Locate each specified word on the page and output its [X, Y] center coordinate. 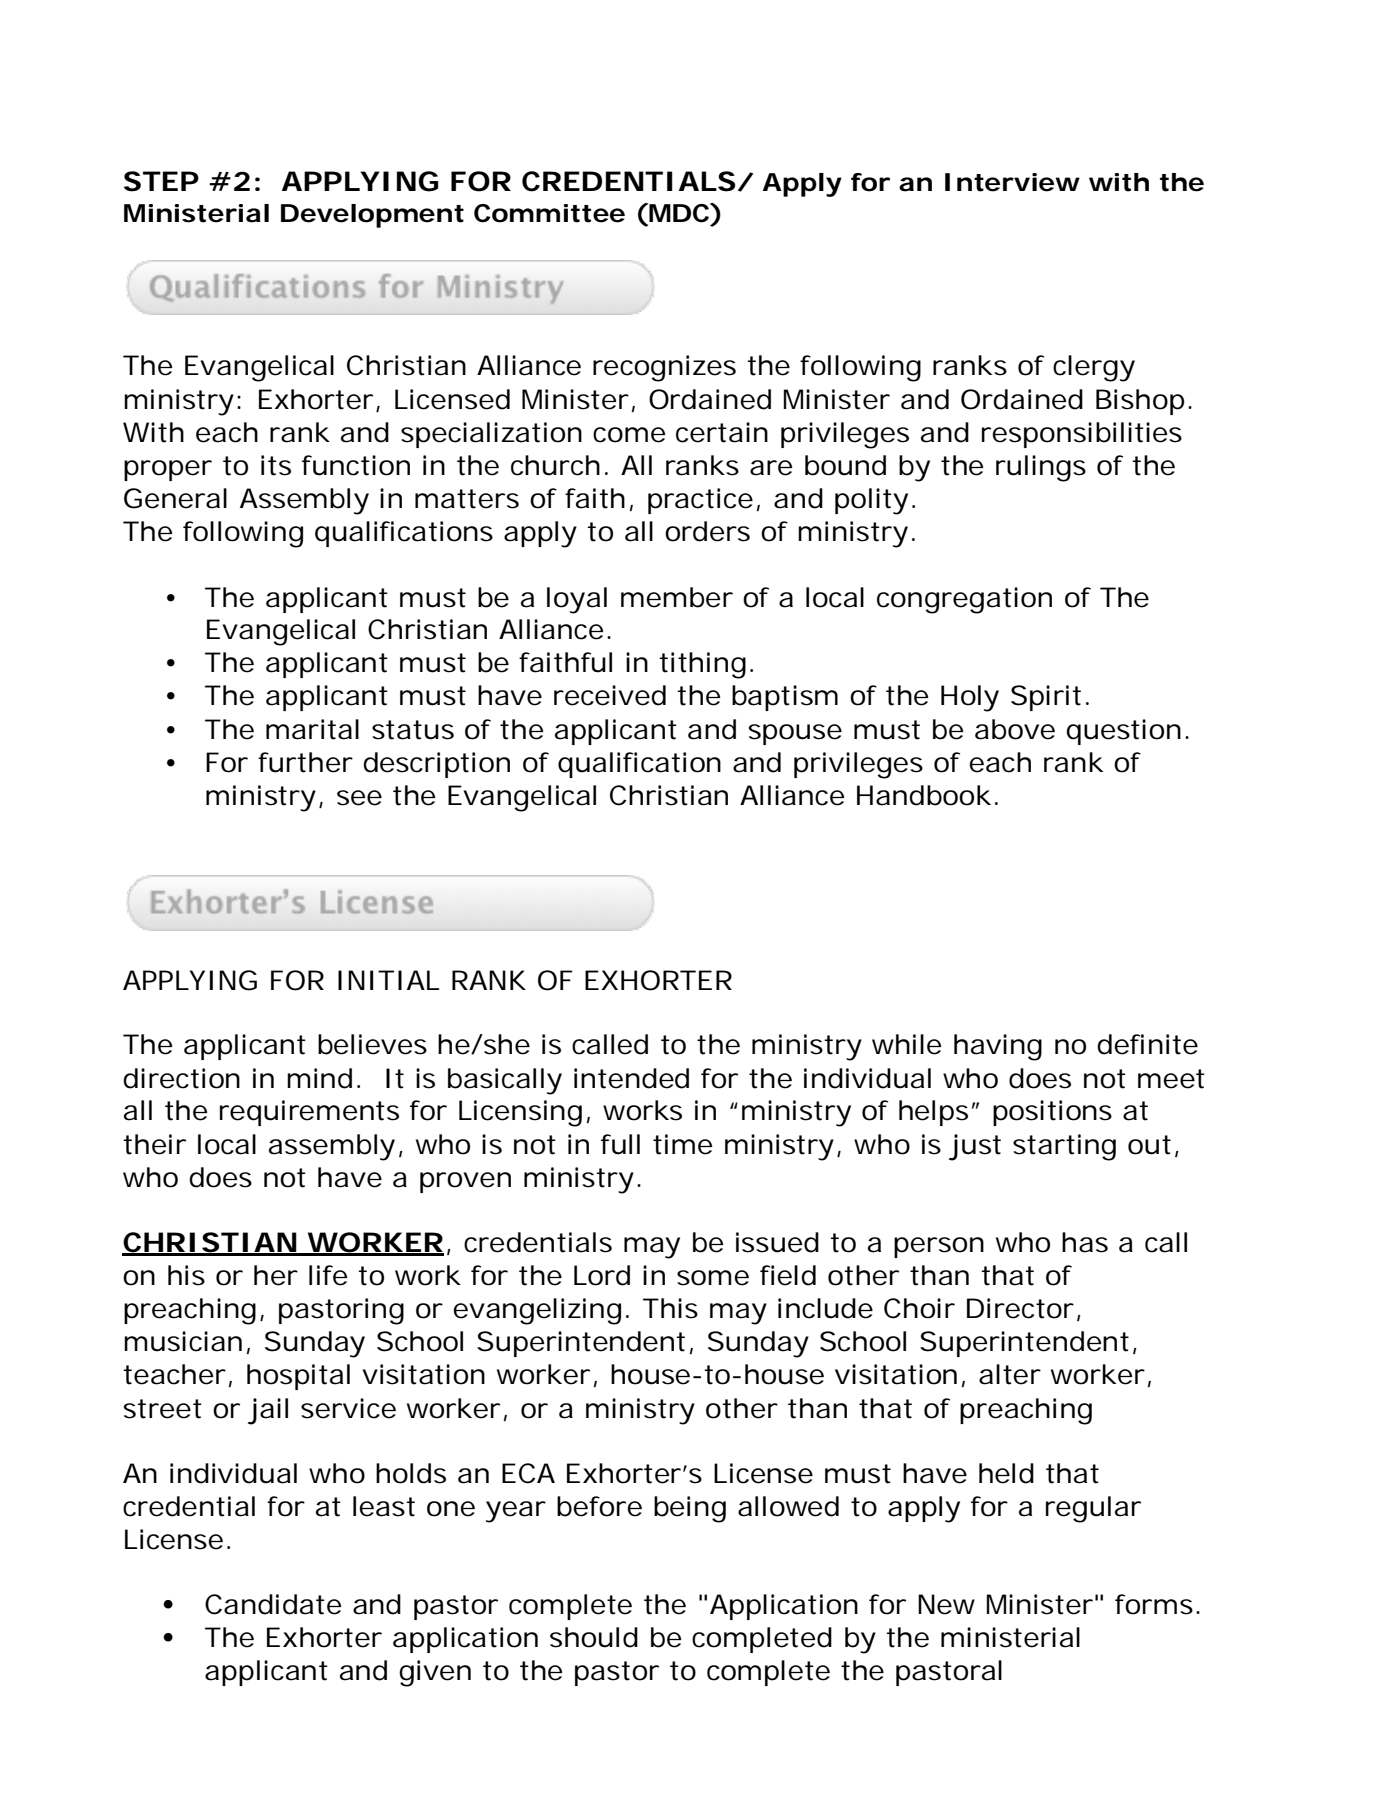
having [998, 1047]
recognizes [664, 368]
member [677, 597]
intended [631, 1078]
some [713, 1278]
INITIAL [388, 980]
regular [1093, 1509]
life [328, 1275]
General [175, 498]
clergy [1094, 368]
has [1085, 1242]
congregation [964, 600]
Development [372, 216]
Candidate [273, 1604]
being [690, 1509]
